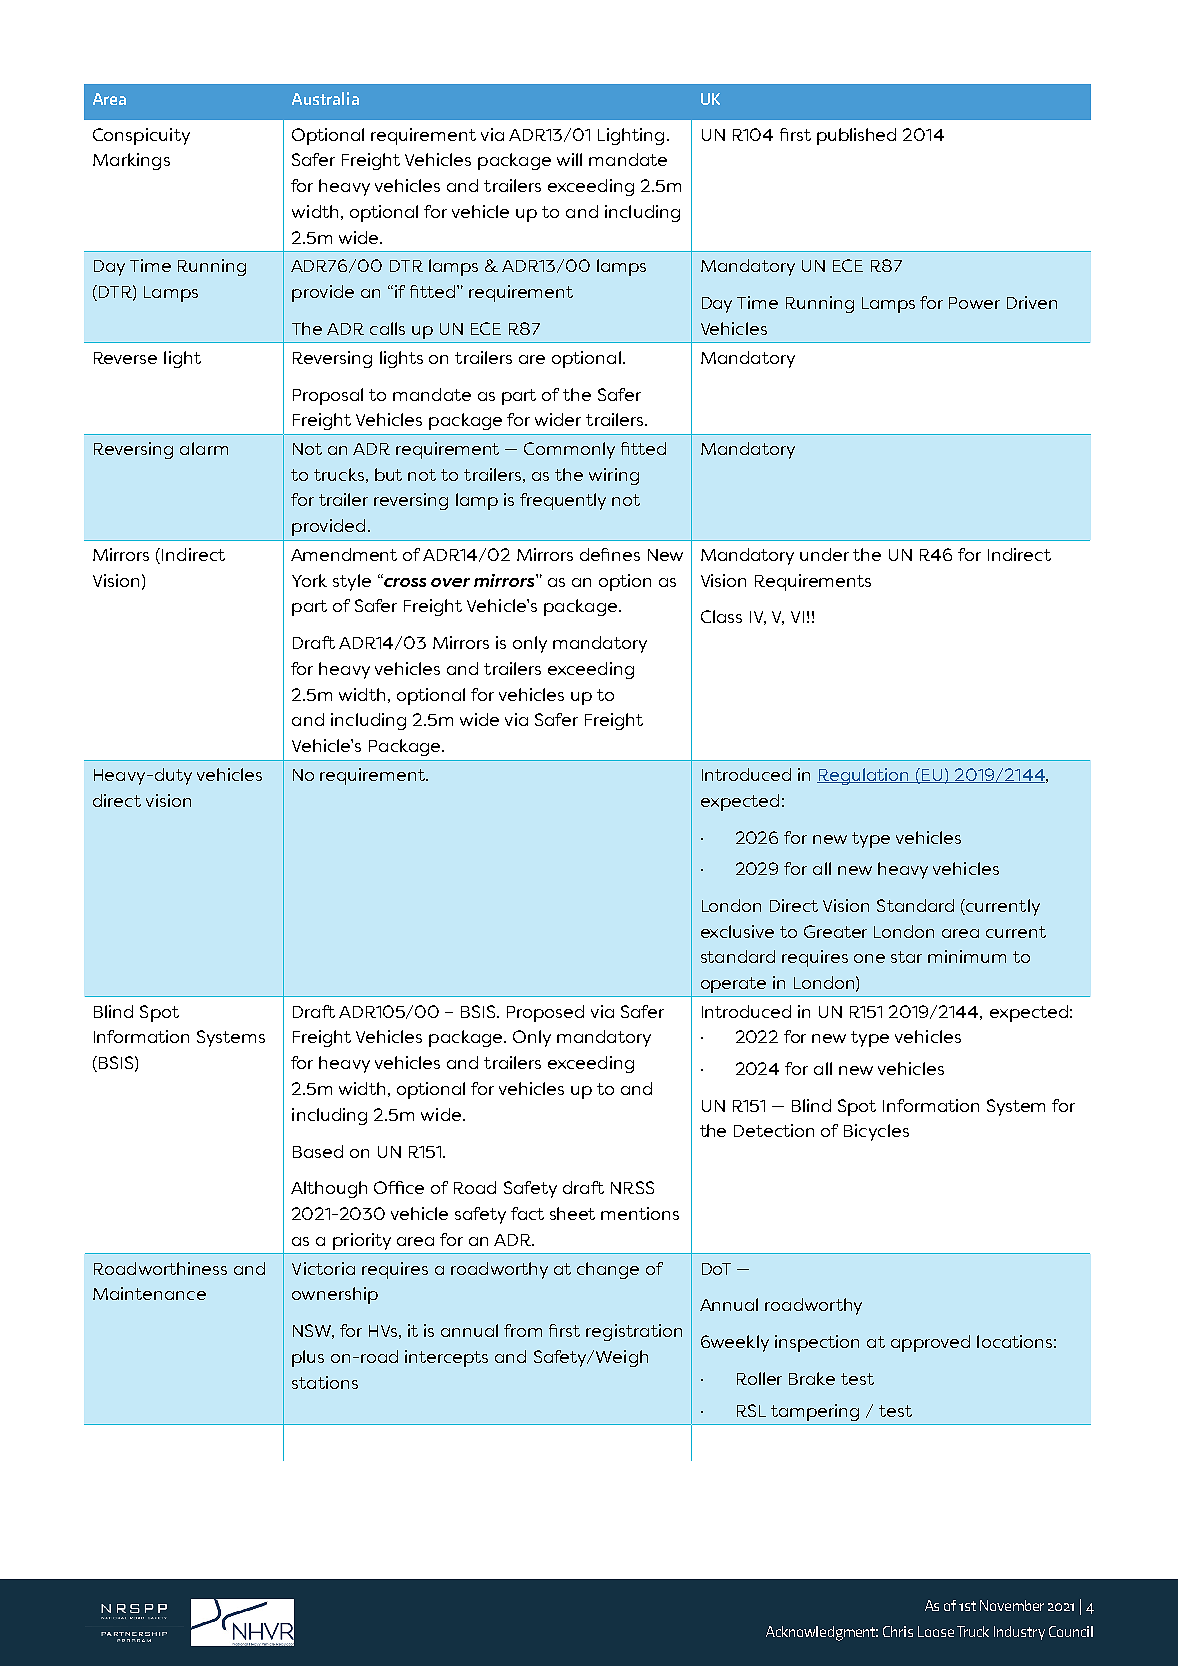  Describe the element at coordinates (759, 1378) in the document. I see `Roller` at that location.
